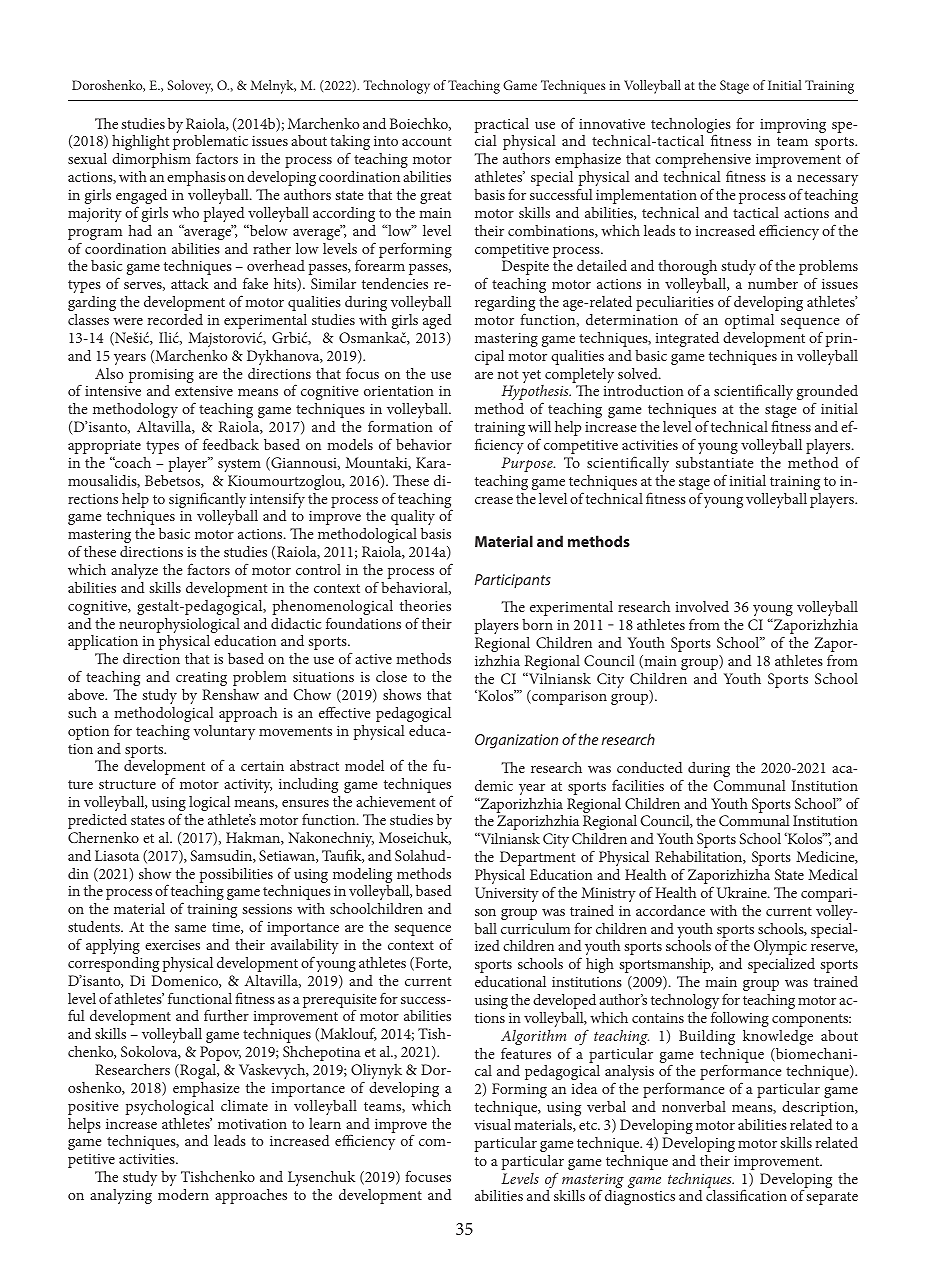 The height and width of the document is (1288, 926). Describe the element at coordinates (703, 162) in the document. I see `comprehensive` at that location.
